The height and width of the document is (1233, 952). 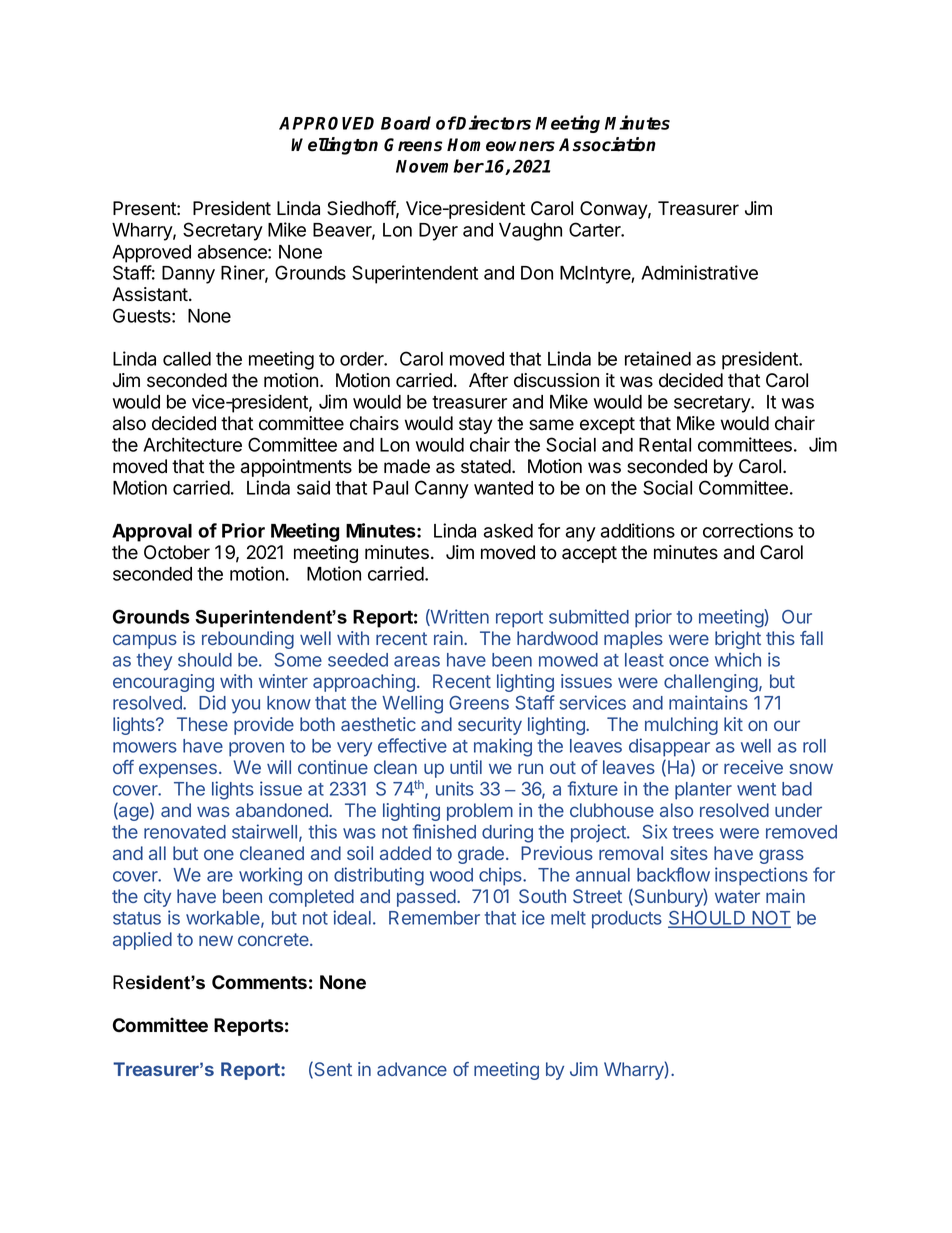 What do you see at coordinates (693, 832) in the document?
I see `trees` at bounding box center [693, 832].
